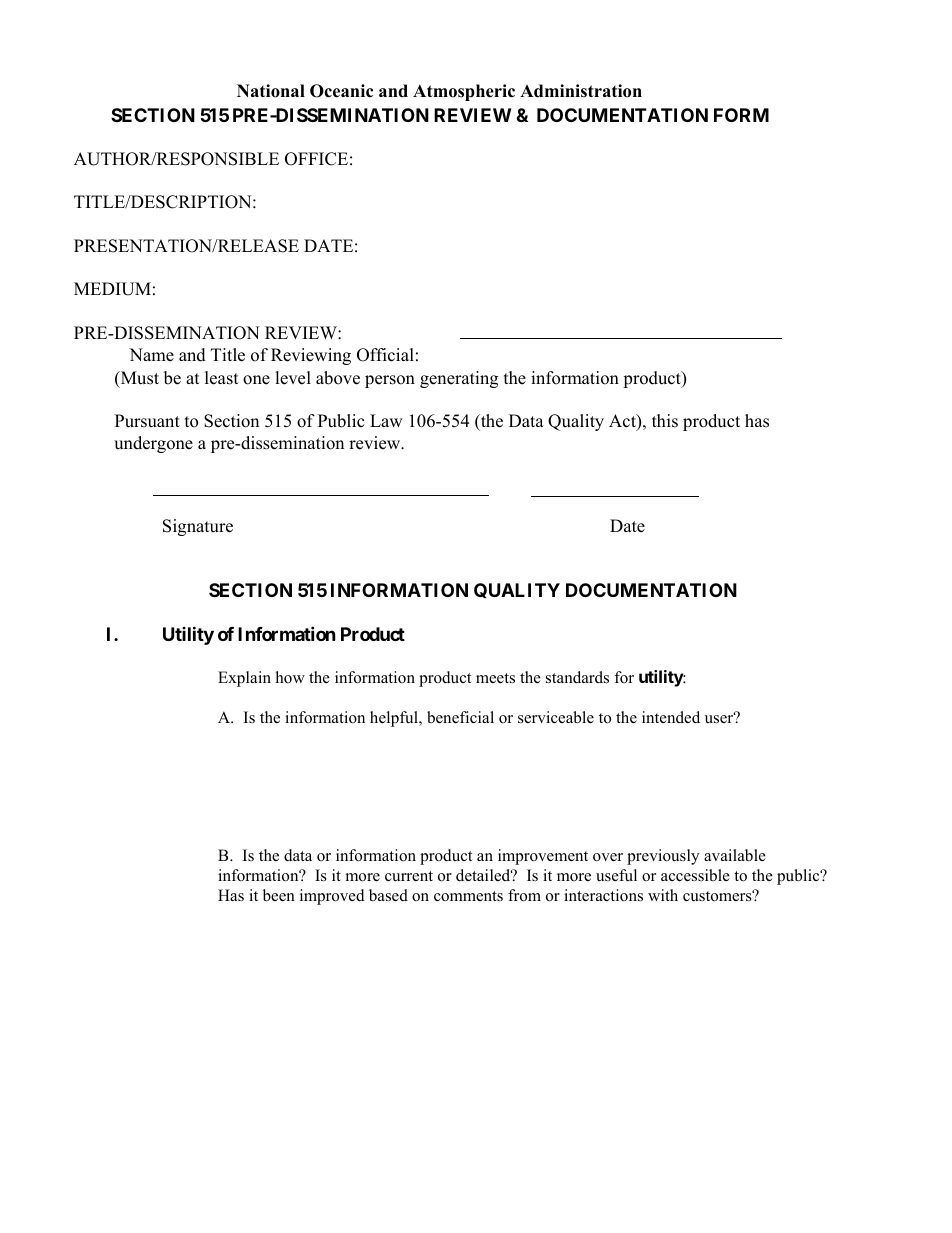  Describe the element at coordinates (244, 679) in the screenshot. I see `Explain` at that location.
